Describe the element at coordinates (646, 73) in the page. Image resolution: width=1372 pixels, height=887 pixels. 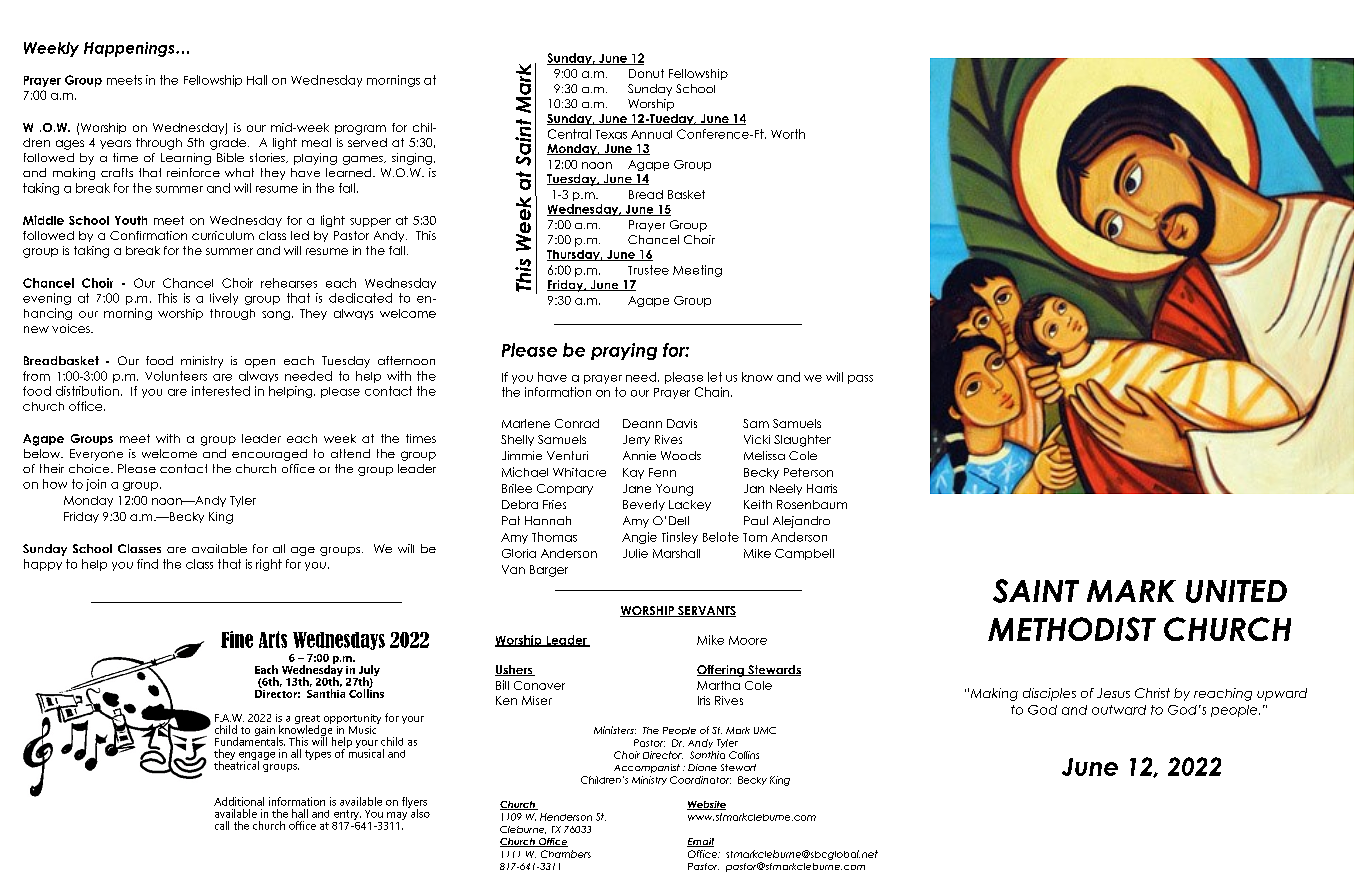
I see `Donut` at that location.
